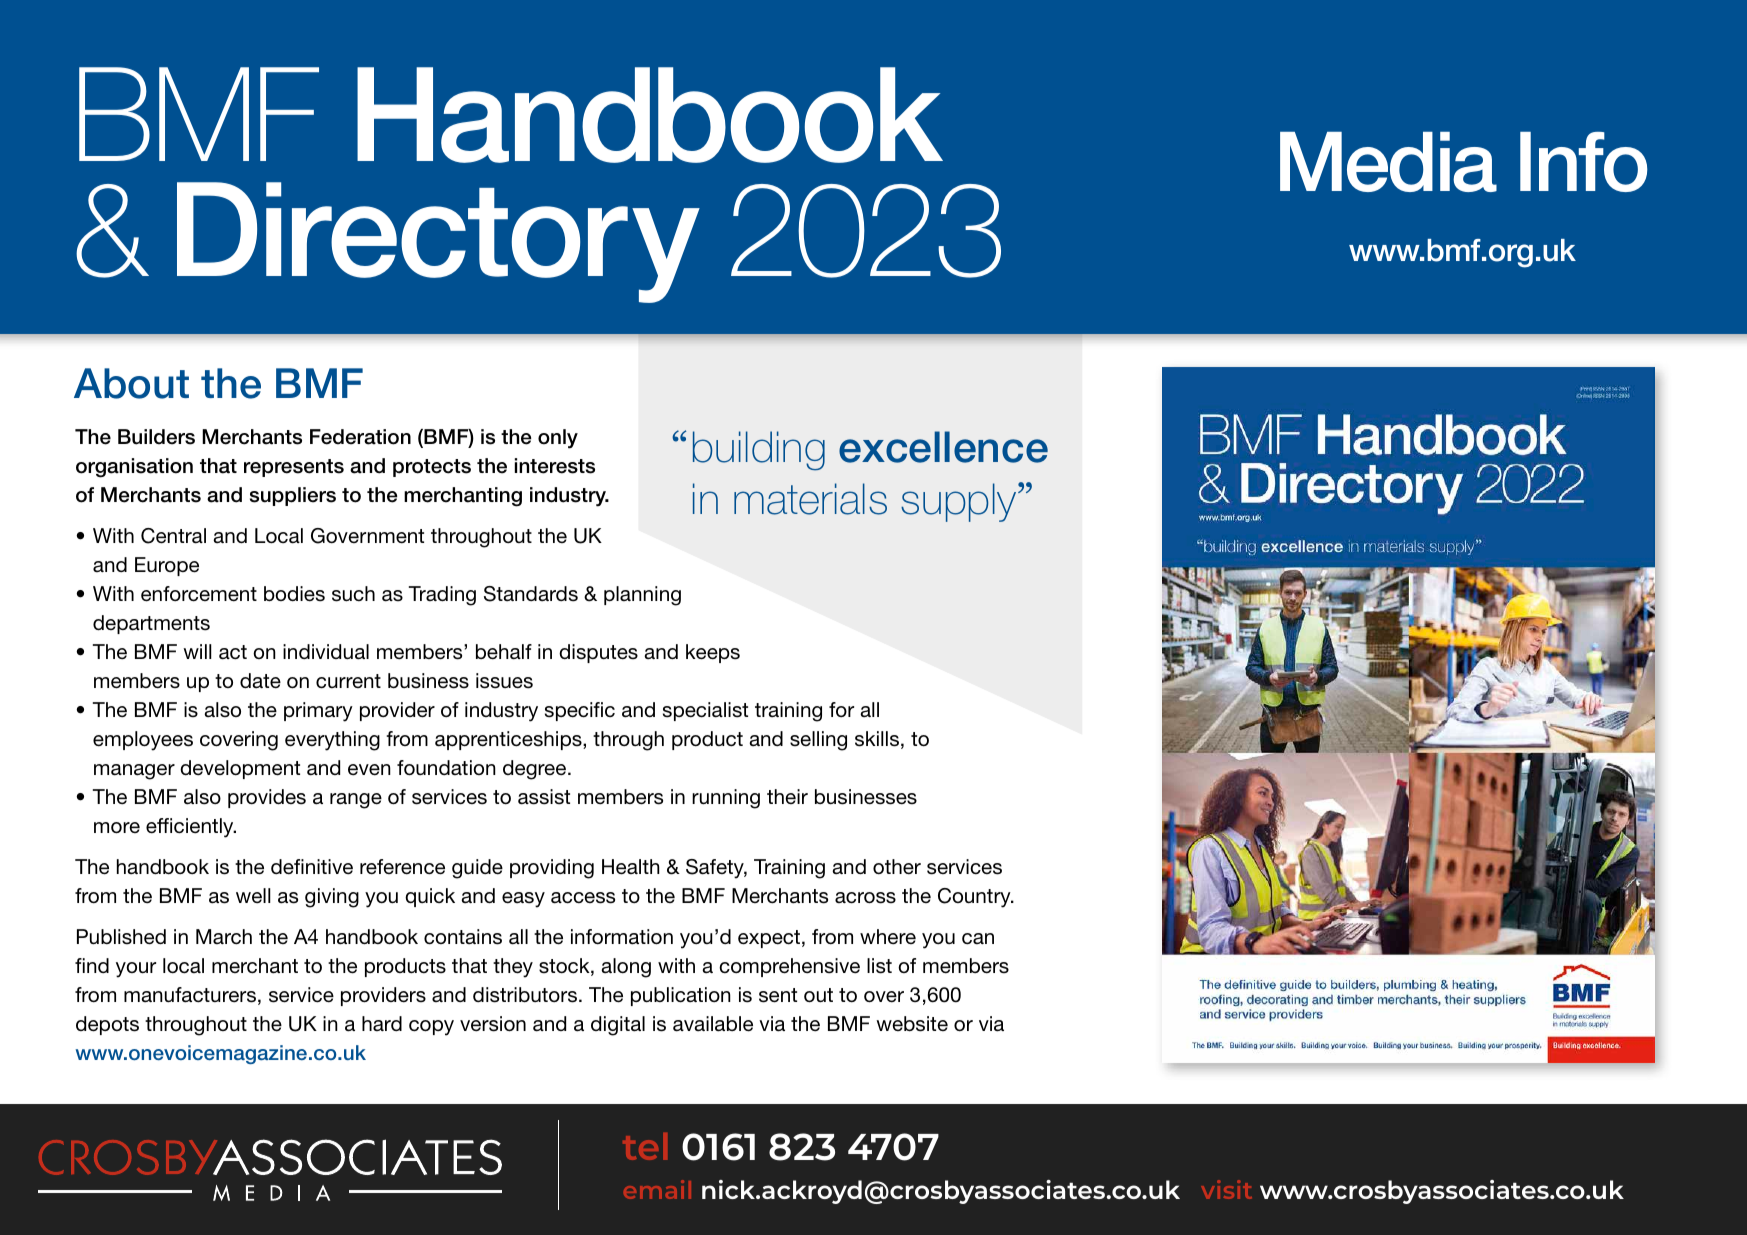 Image resolution: width=1747 pixels, height=1235 pixels. Describe the element at coordinates (713, 653) in the screenshot. I see `keeps` at that location.
